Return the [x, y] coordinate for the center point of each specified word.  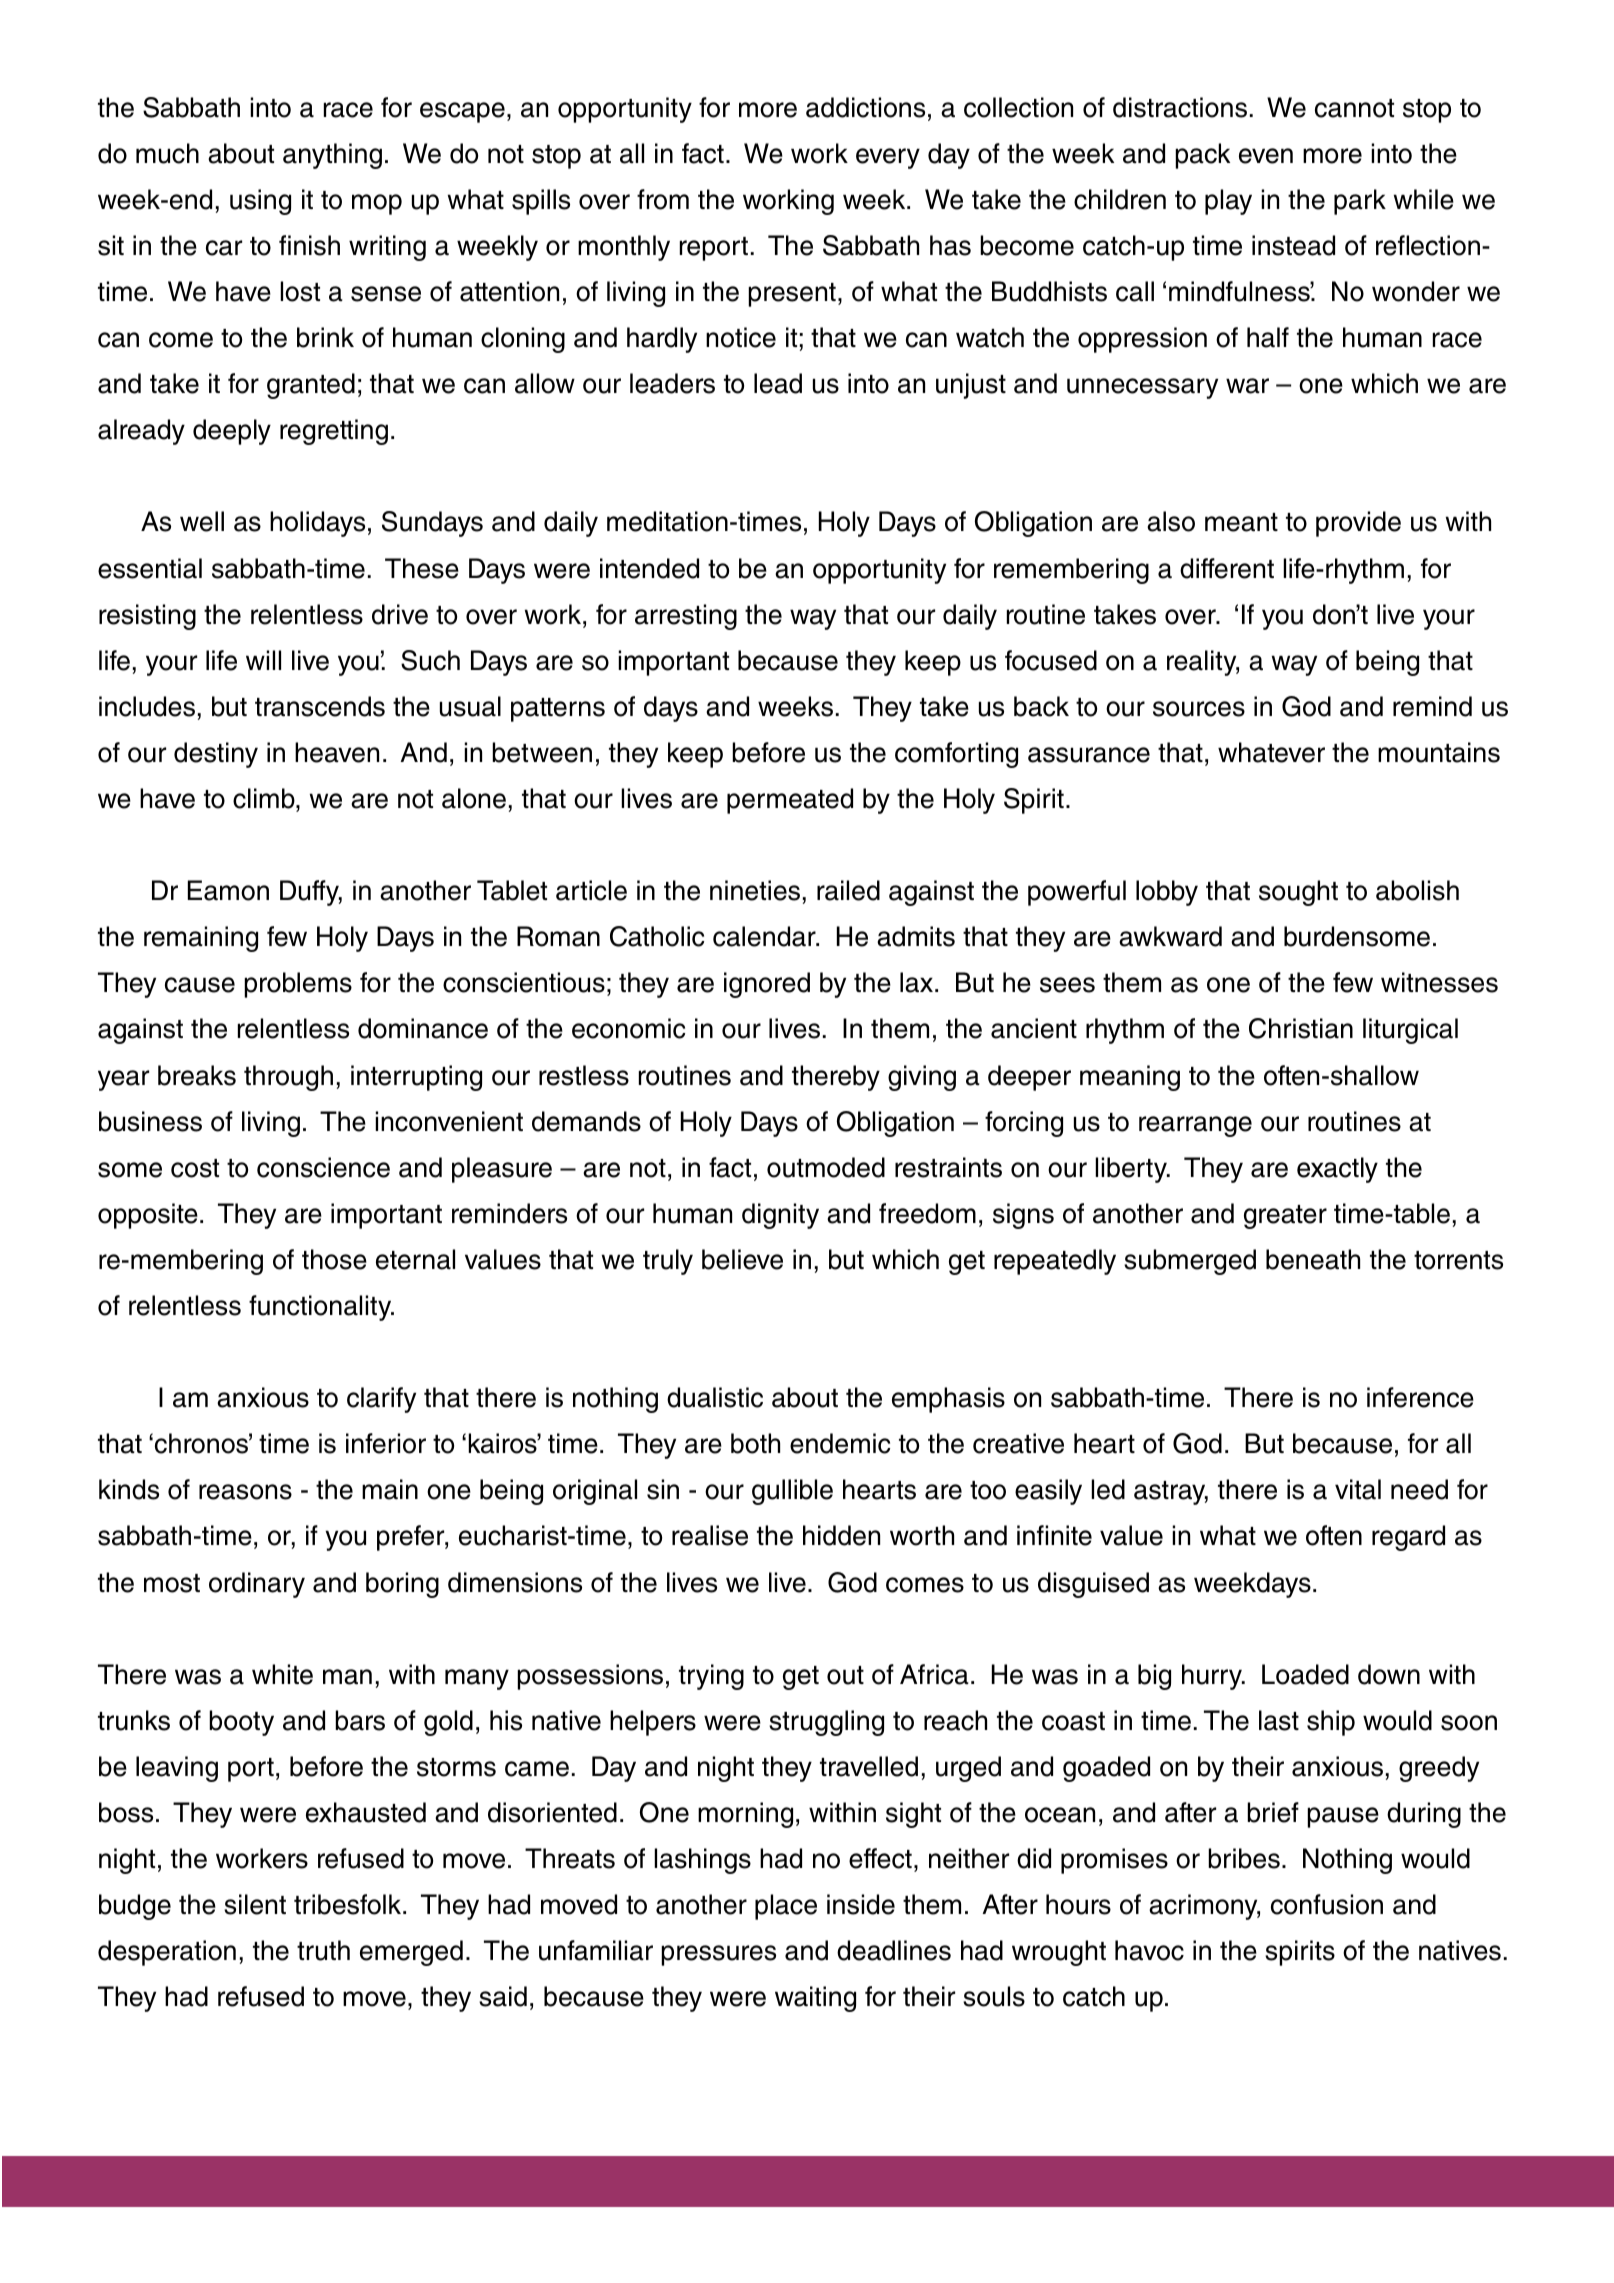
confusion [1327, 1904]
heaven [337, 752]
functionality [321, 1308]
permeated [790, 801]
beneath [1313, 1259]
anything [332, 156]
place [786, 1907]
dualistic [715, 1397]
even [1266, 156]
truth [323, 1950]
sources [1199, 709]
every [888, 158]
